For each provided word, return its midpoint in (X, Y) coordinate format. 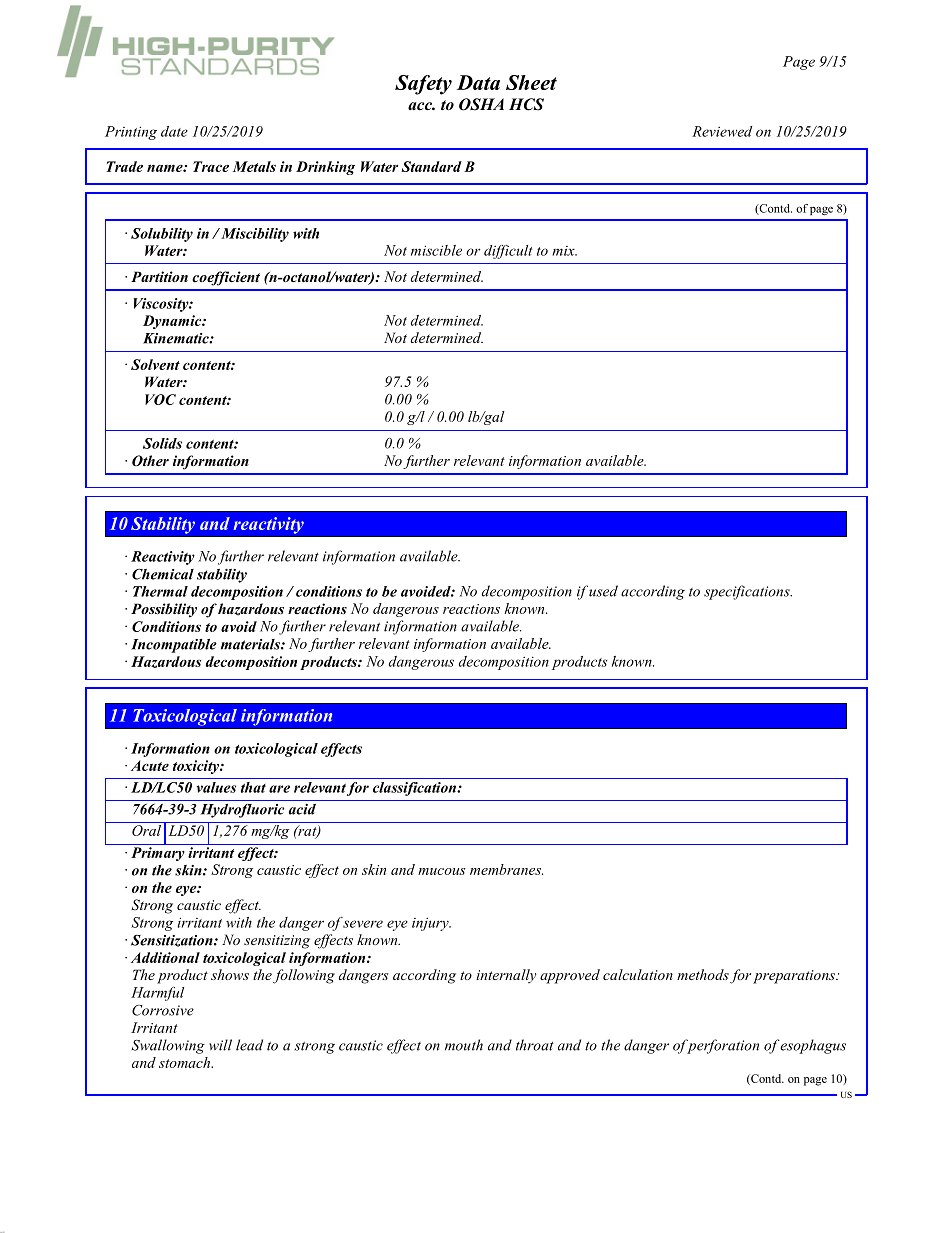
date (174, 131)
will (220, 1045)
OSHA (481, 104)
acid (302, 809)
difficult (508, 252)
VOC (160, 399)
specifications (748, 592)
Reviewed (722, 131)
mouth (464, 1045)
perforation (722, 1046)
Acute (150, 765)
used (603, 591)
